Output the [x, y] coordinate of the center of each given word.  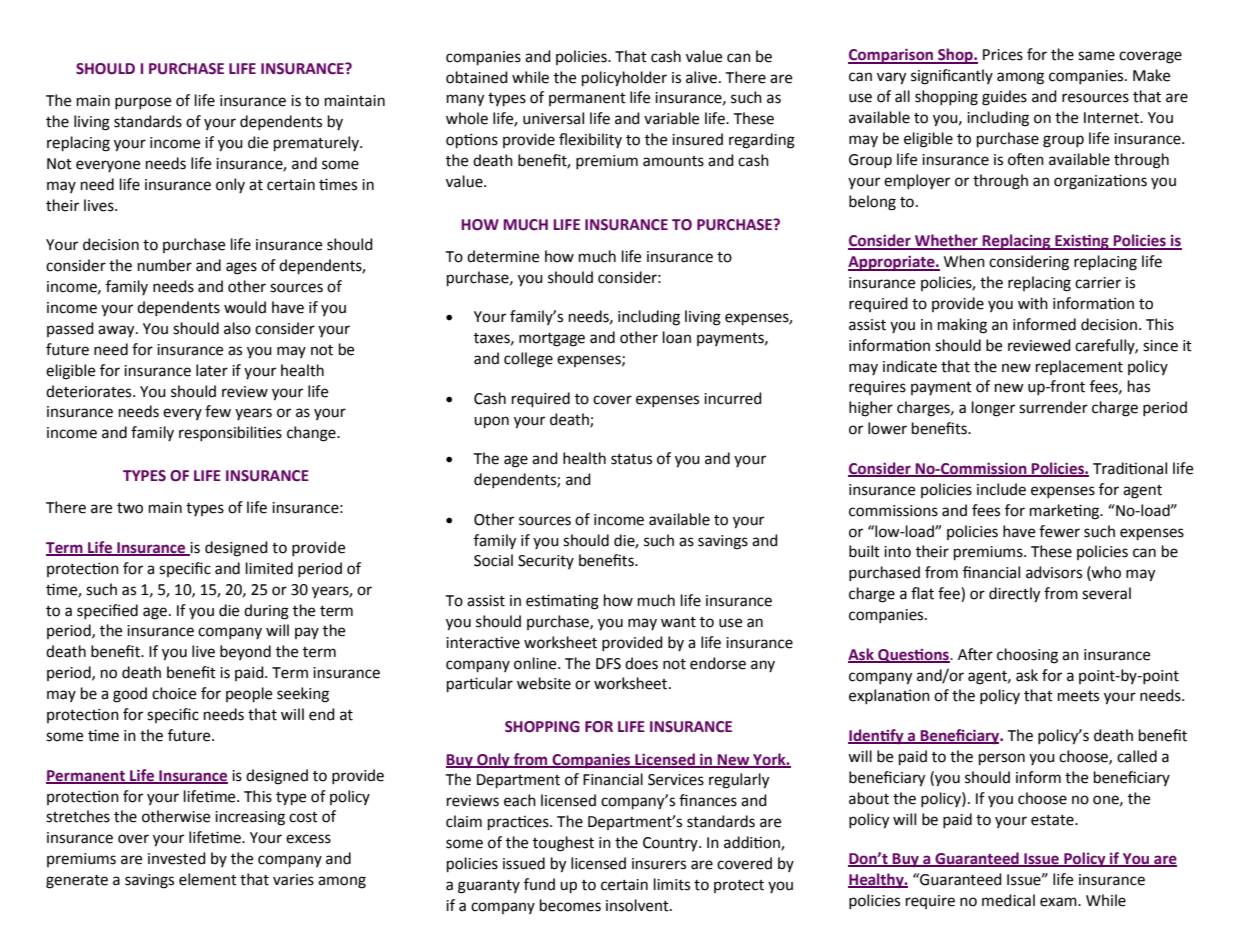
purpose [143, 103]
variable [671, 118]
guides [1004, 98]
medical [1008, 900]
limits [672, 884]
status [631, 459]
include [1001, 489]
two [130, 508]
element [208, 879]
